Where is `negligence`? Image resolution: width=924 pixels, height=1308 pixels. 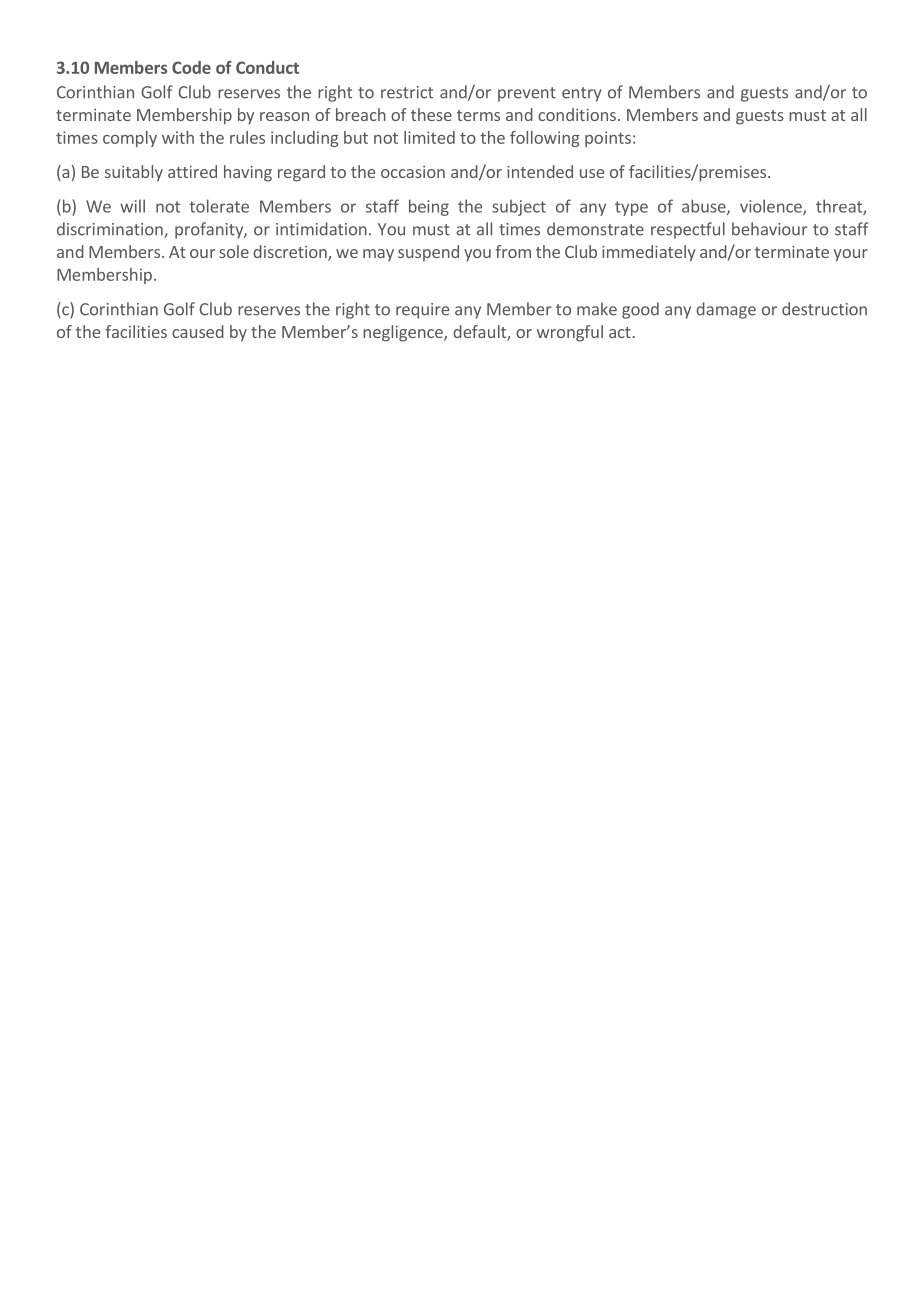
negligence is located at coordinates (404, 333).
